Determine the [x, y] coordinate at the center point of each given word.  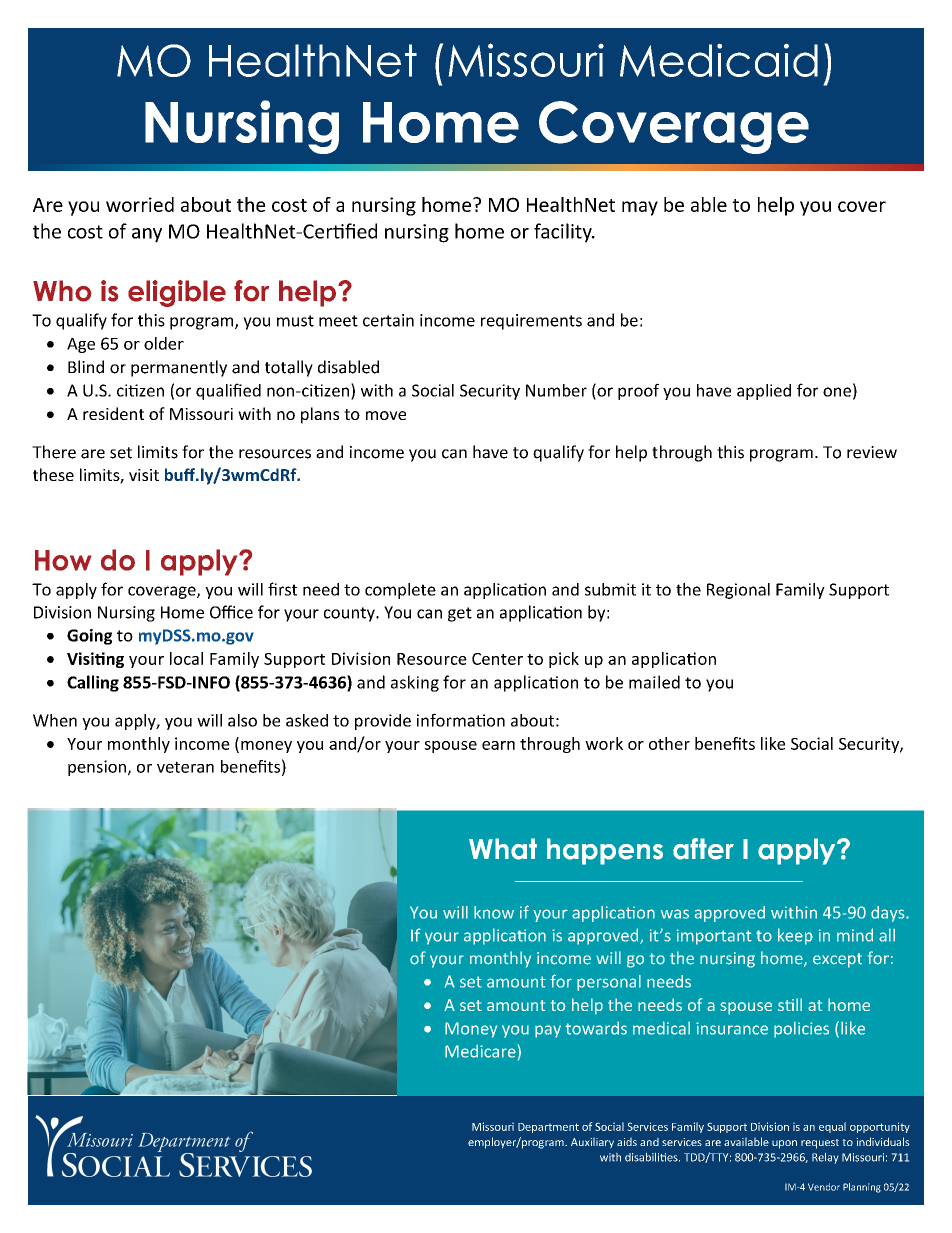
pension [97, 768]
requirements [531, 322]
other [669, 743]
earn [498, 745]
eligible [177, 293]
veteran [185, 767]
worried [140, 204]
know [494, 912]
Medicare [480, 1051]
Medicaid [719, 60]
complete [400, 591]
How [63, 560]
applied [764, 392]
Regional [738, 591]
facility [564, 233]
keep [795, 936]
